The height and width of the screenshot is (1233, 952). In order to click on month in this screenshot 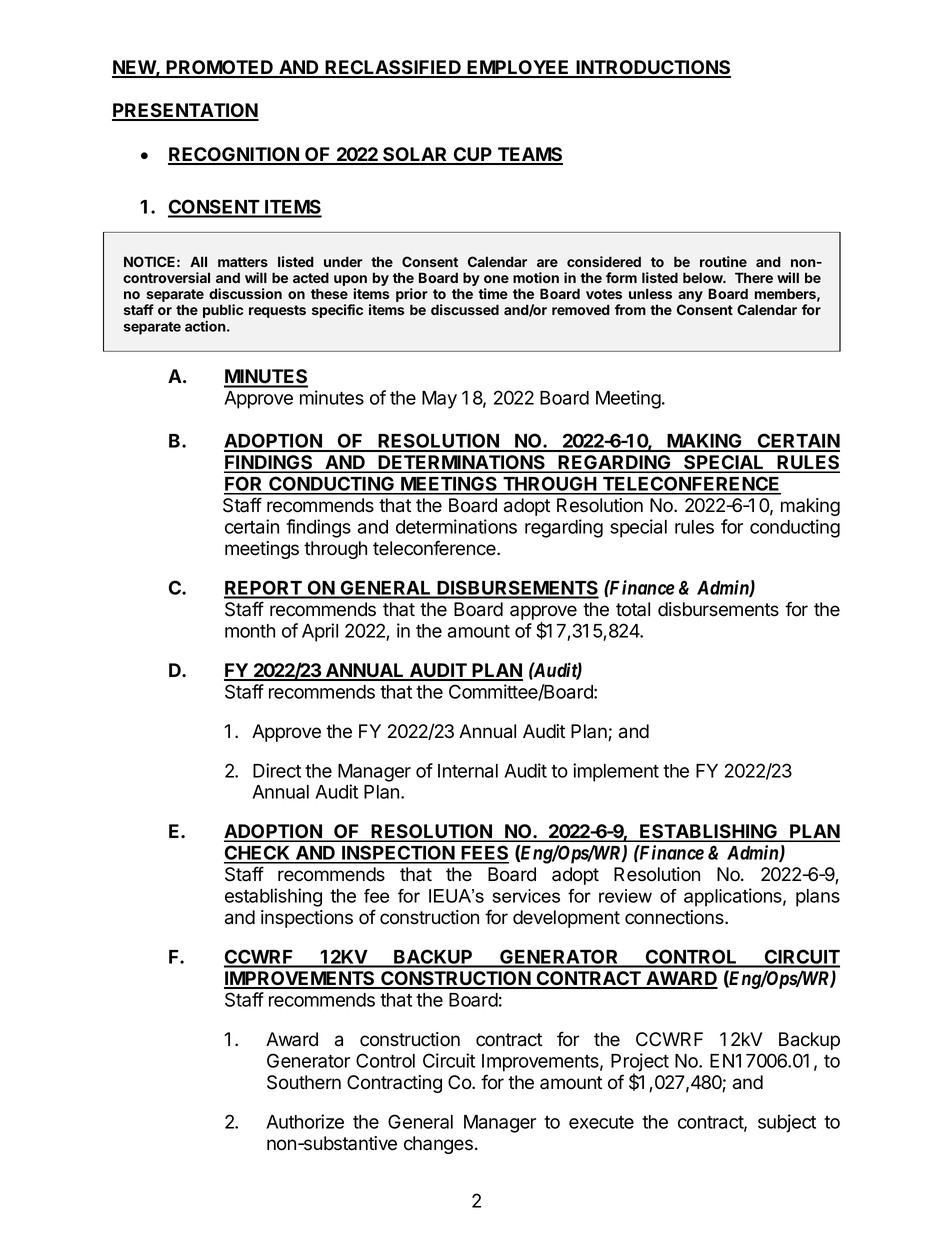, I will do `click(250, 631)`.
